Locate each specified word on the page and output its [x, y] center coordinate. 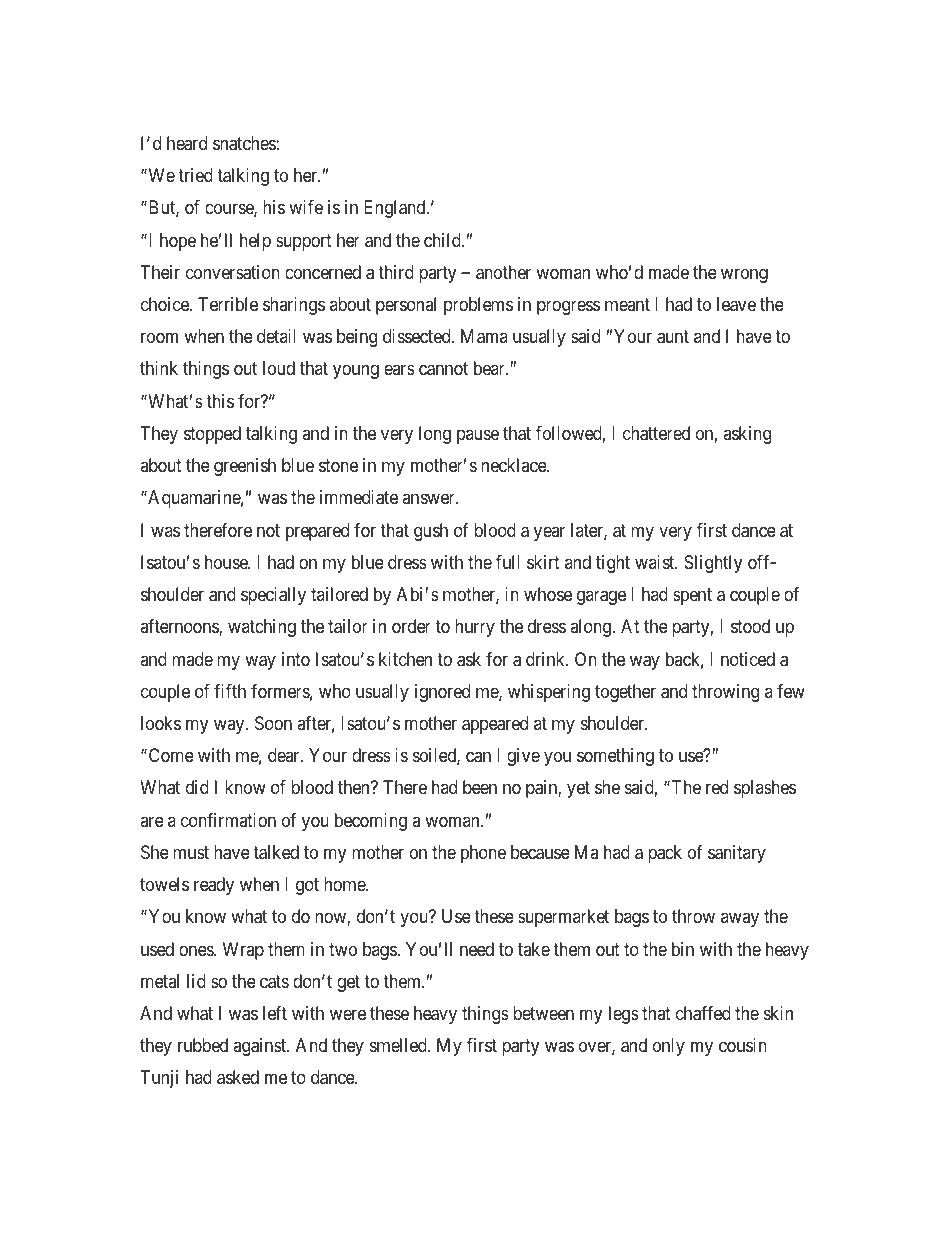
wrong [744, 275]
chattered [656, 433]
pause [478, 436]
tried [195, 175]
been [480, 787]
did [197, 787]
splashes [765, 789]
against [261, 1047]
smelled [398, 1045]
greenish [245, 467]
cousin [743, 1045]
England [395, 209]
